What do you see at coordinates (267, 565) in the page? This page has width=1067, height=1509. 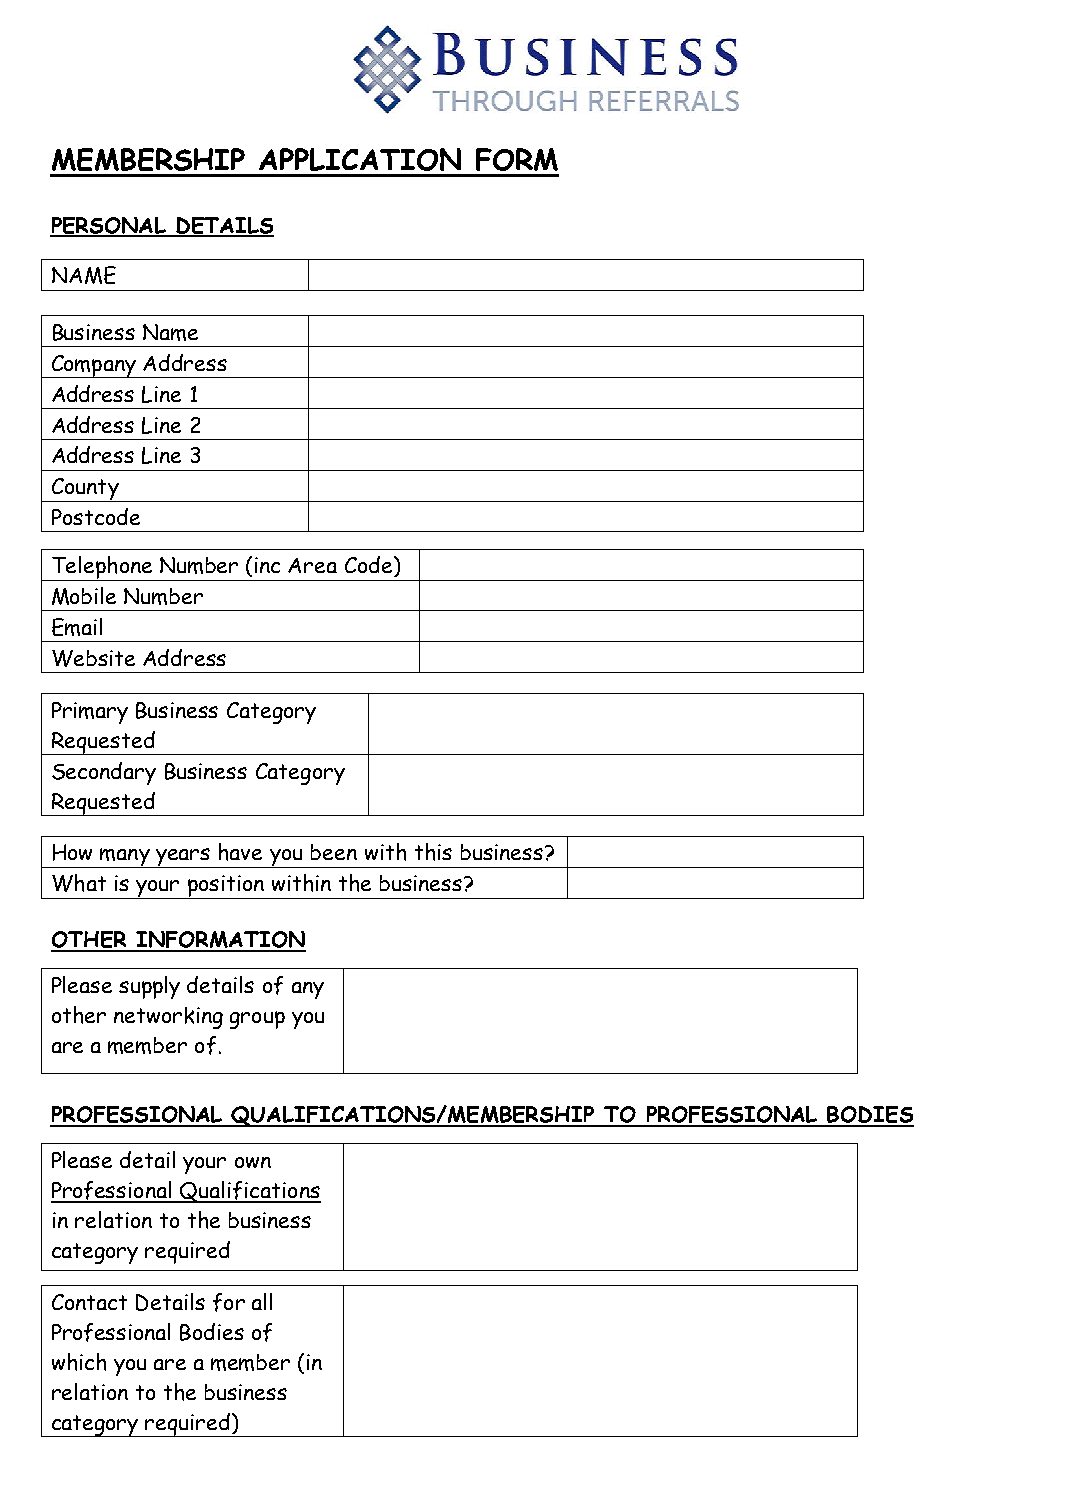 I see `inc` at bounding box center [267, 565].
